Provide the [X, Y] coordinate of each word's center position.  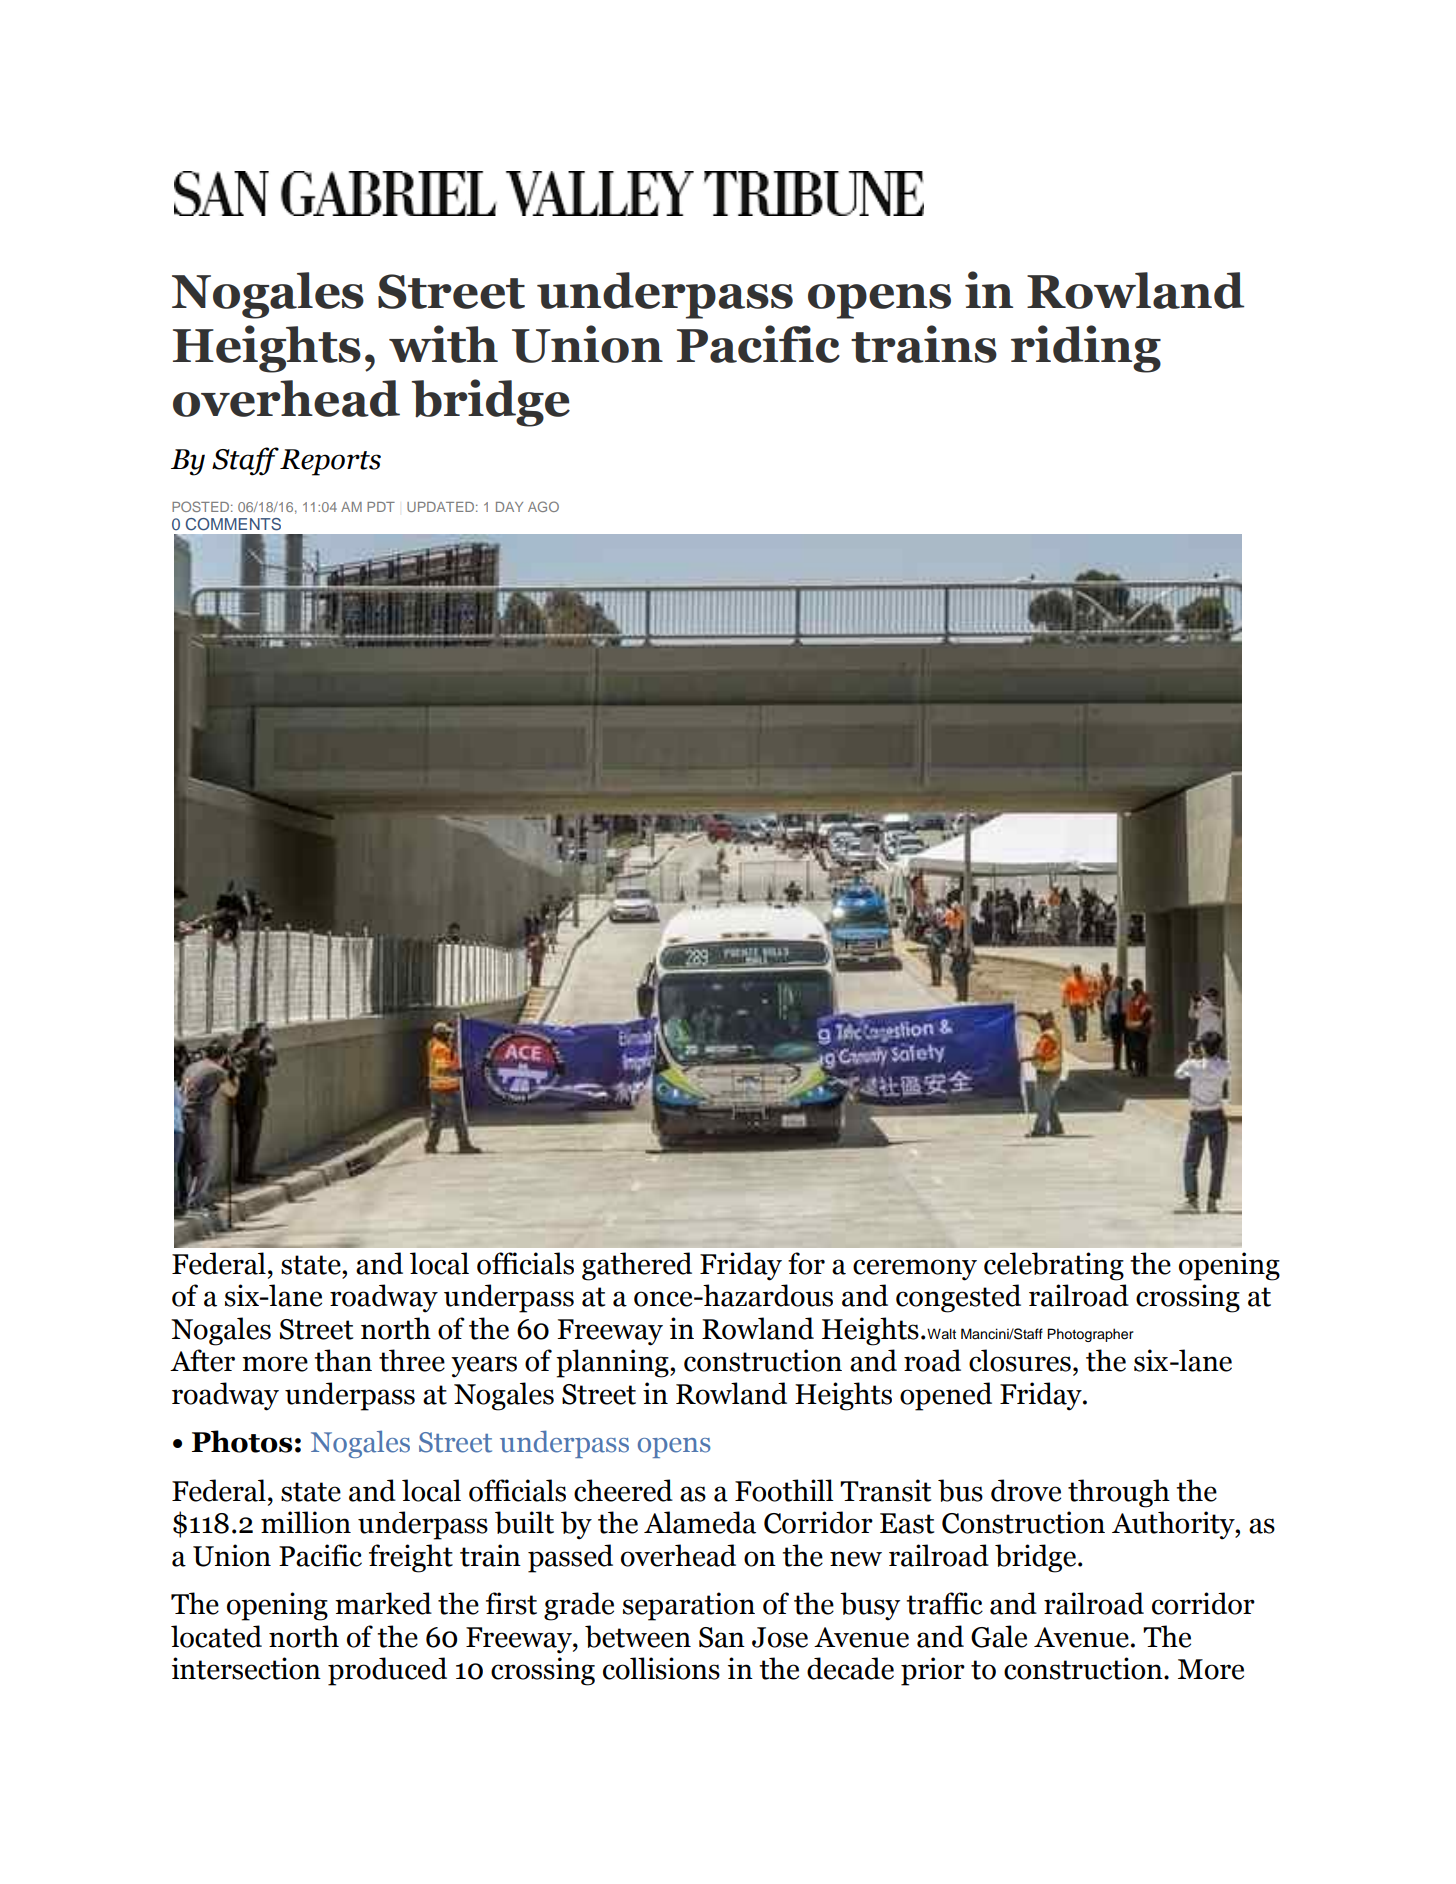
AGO [543, 506]
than [343, 1360]
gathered [637, 1266]
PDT [381, 507]
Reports [330, 462]
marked [383, 1603]
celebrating [1054, 1266]
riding [1086, 349]
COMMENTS [233, 524]
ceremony [915, 1270]
